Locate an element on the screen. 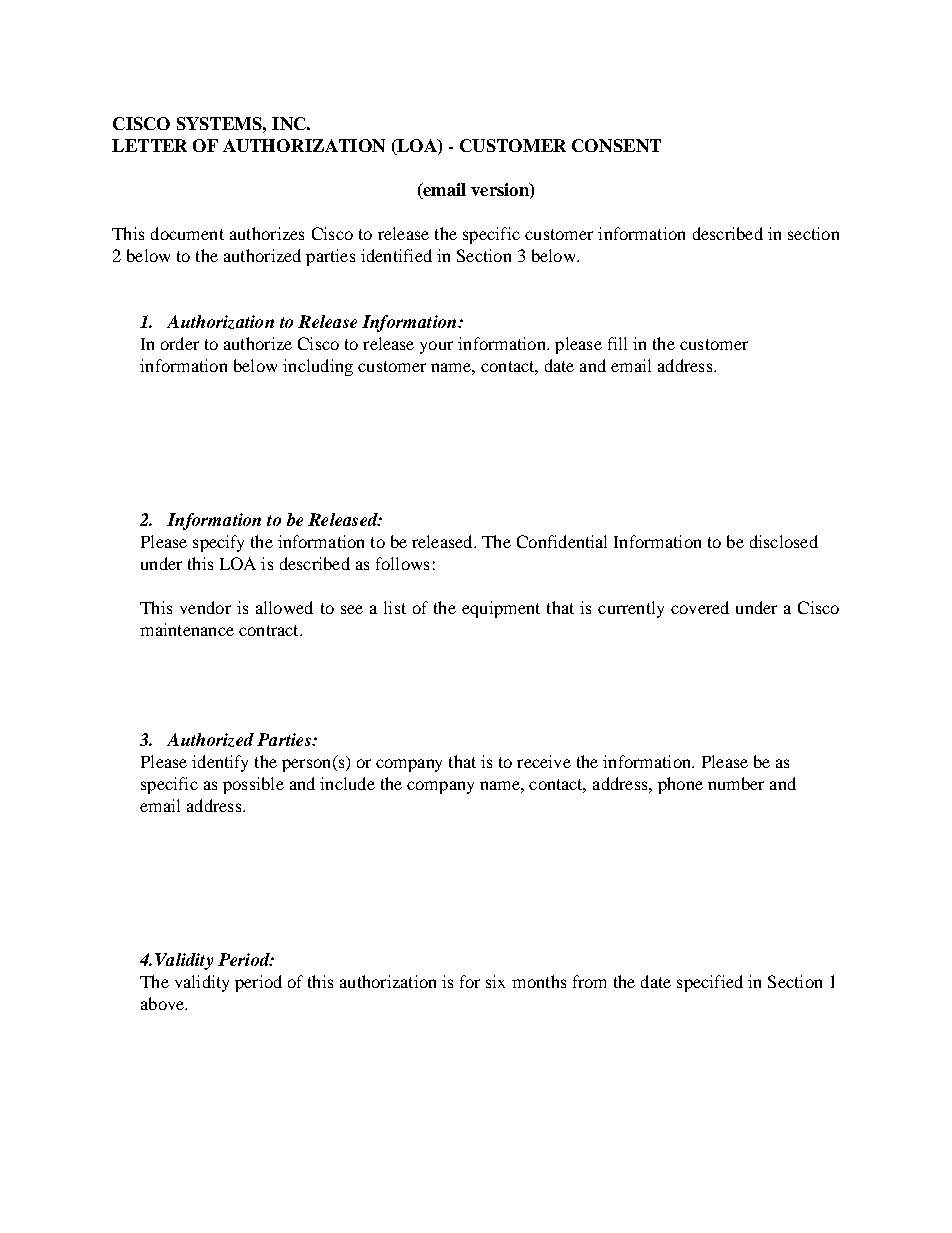 Image resolution: width=952 pixels, height=1233 pixels. above is located at coordinates (164, 1003).
